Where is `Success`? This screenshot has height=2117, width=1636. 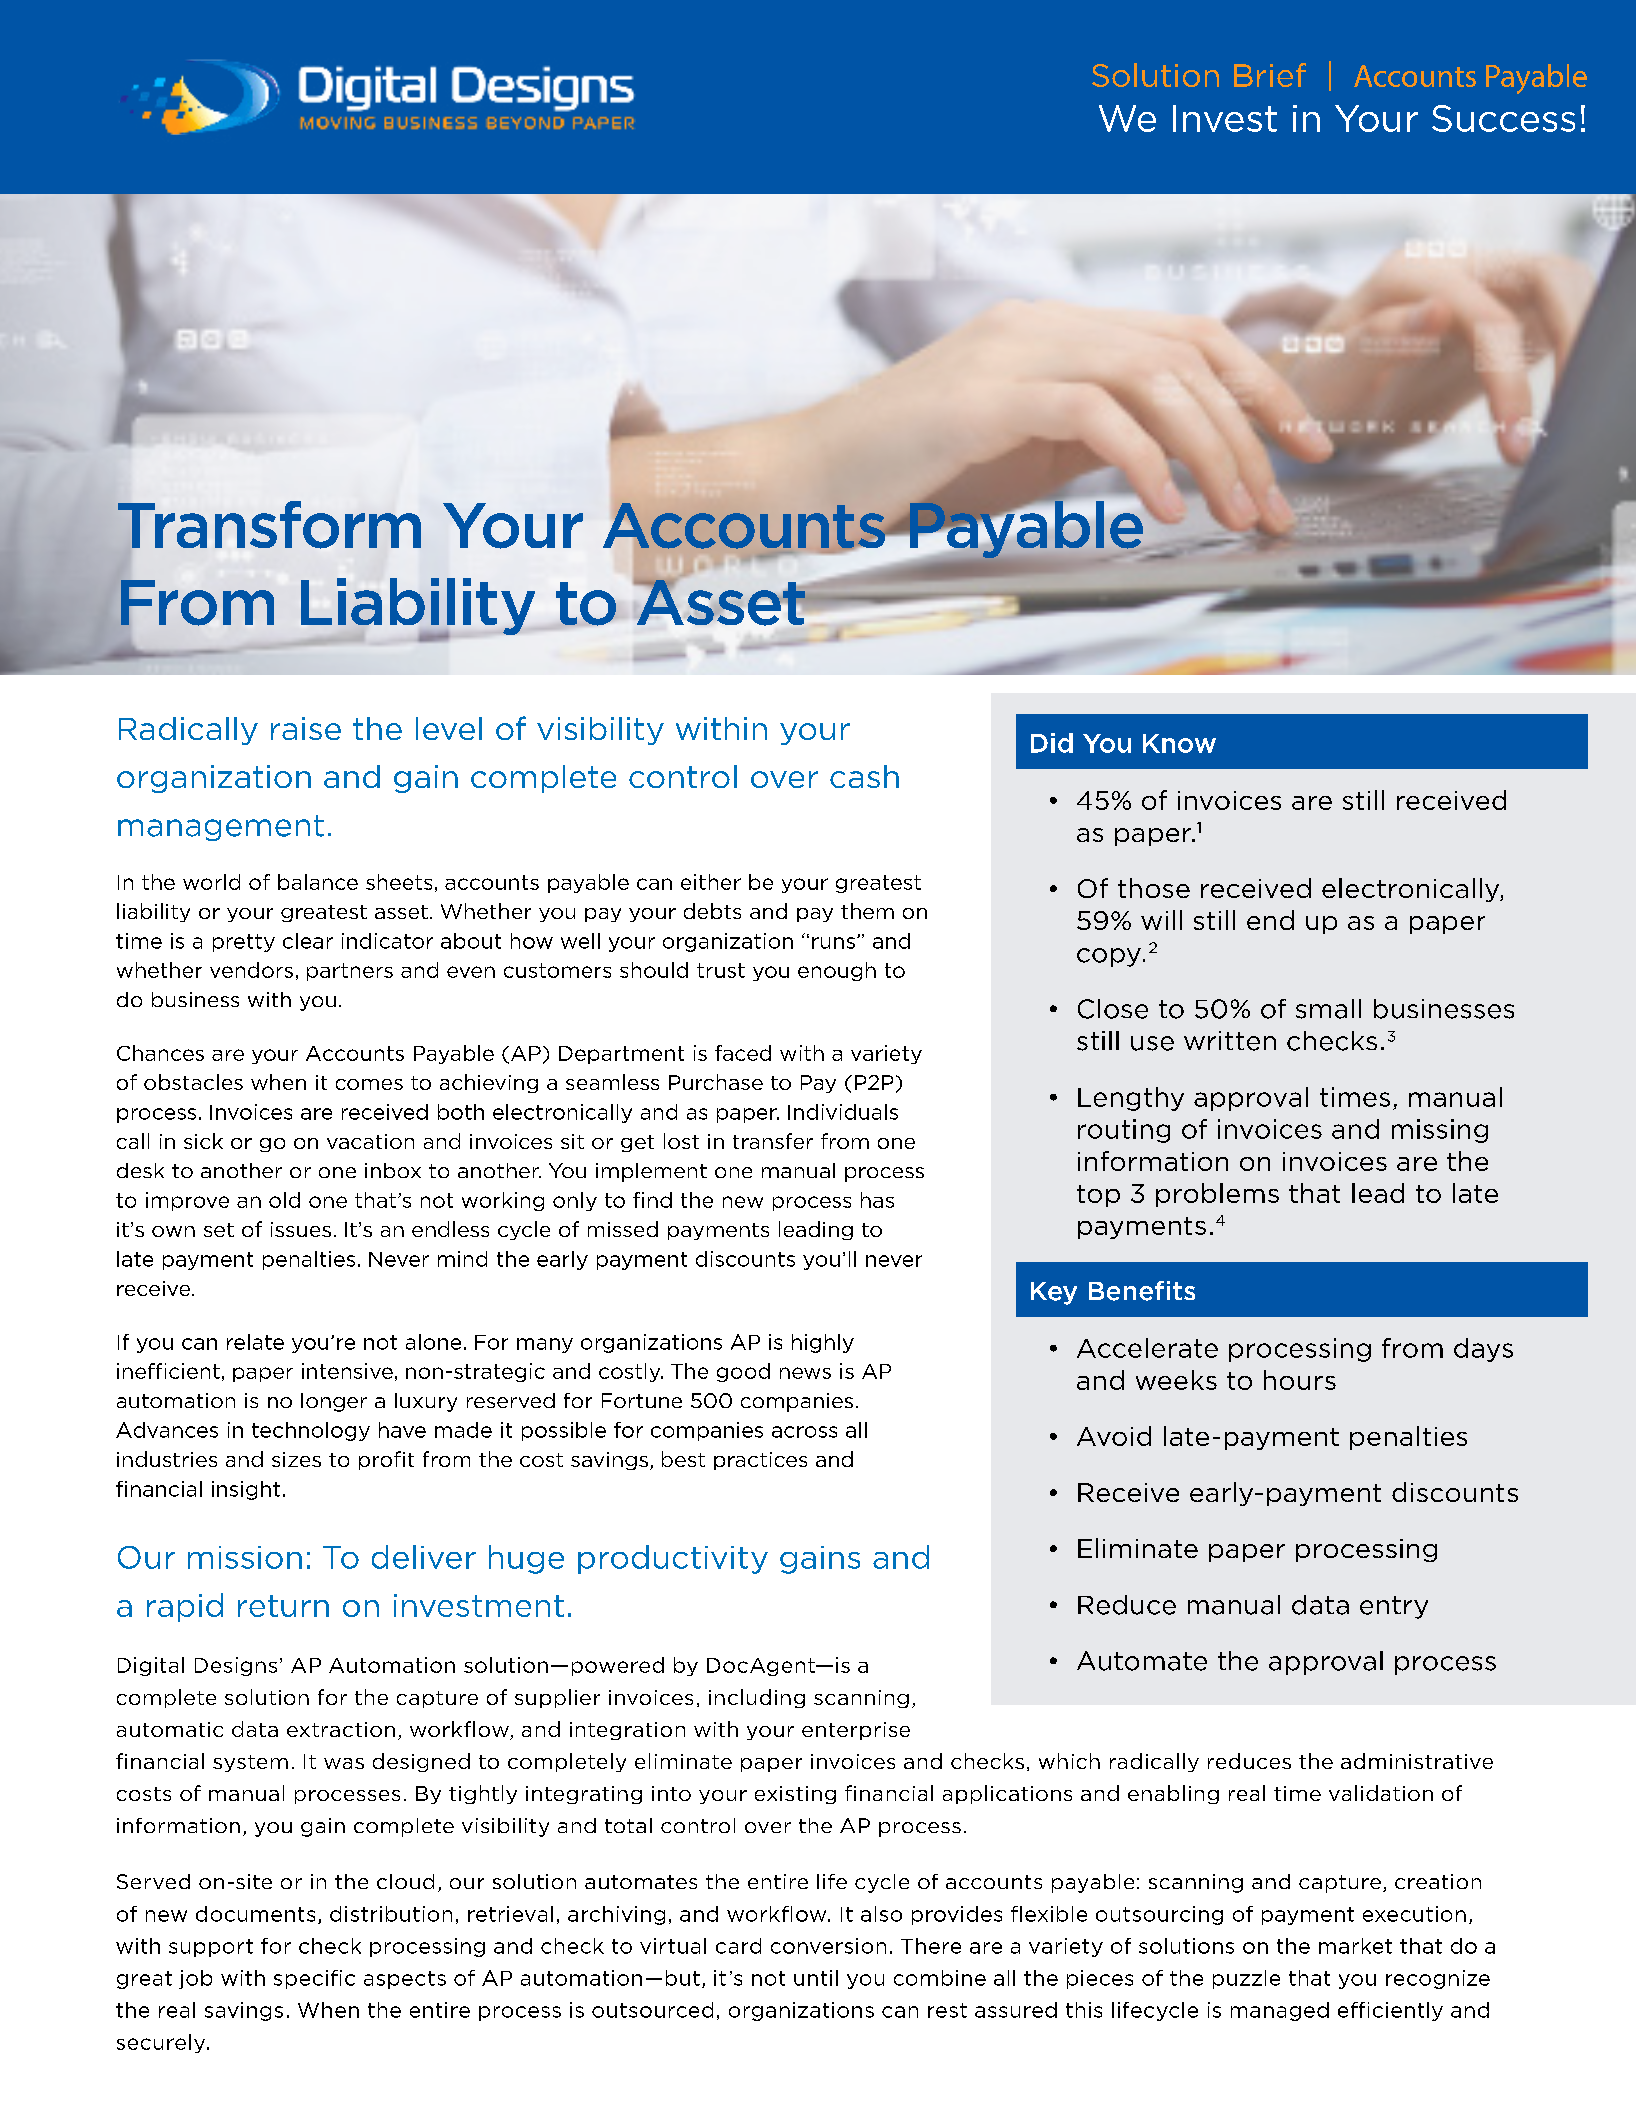
Success is located at coordinates (1503, 118).
